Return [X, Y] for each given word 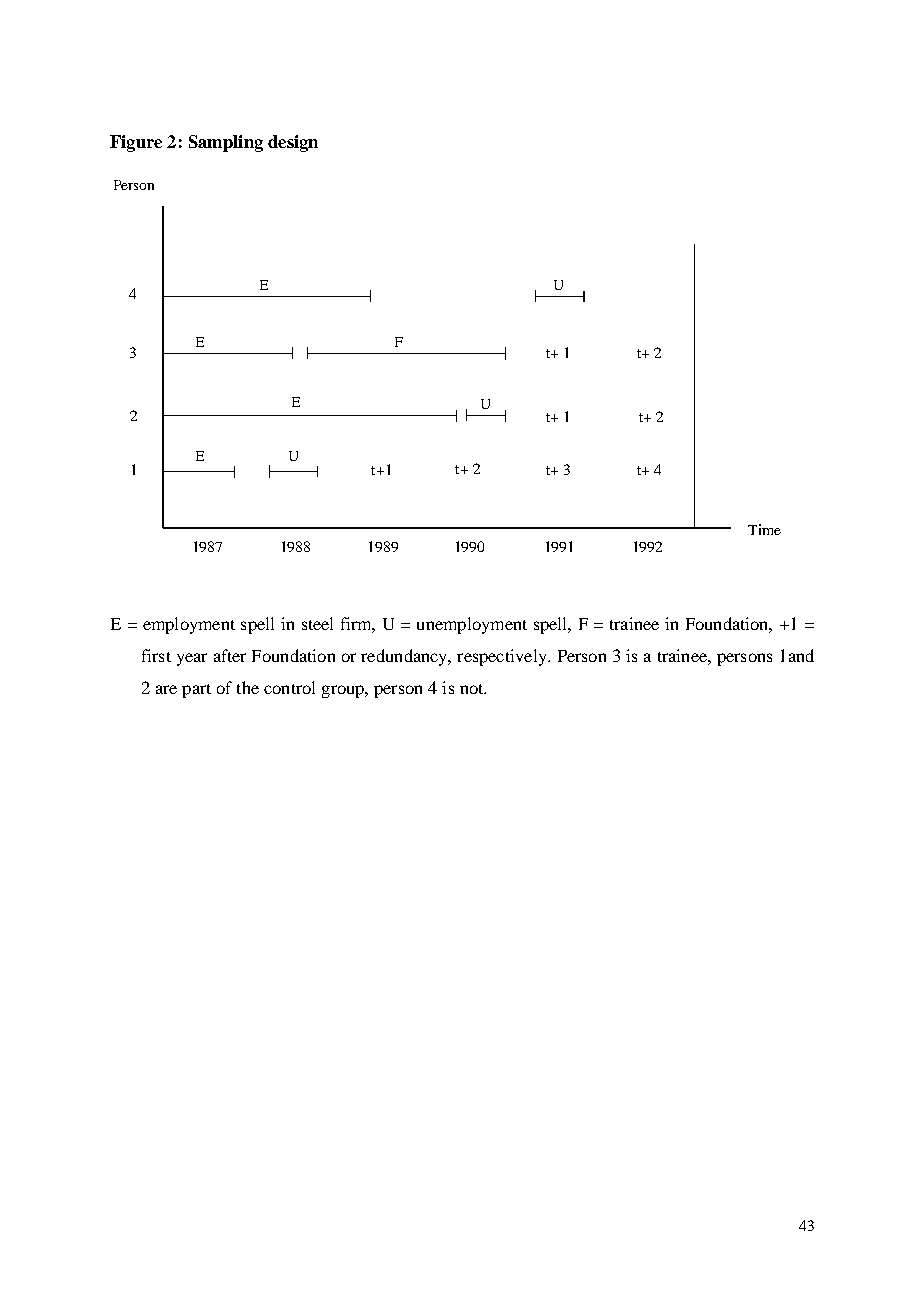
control [289, 687]
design [293, 143]
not [473, 689]
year [192, 659]
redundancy [405, 657]
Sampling [226, 143]
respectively [503, 657]
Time [764, 529]
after [230, 655]
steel [317, 623]
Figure [136, 143]
